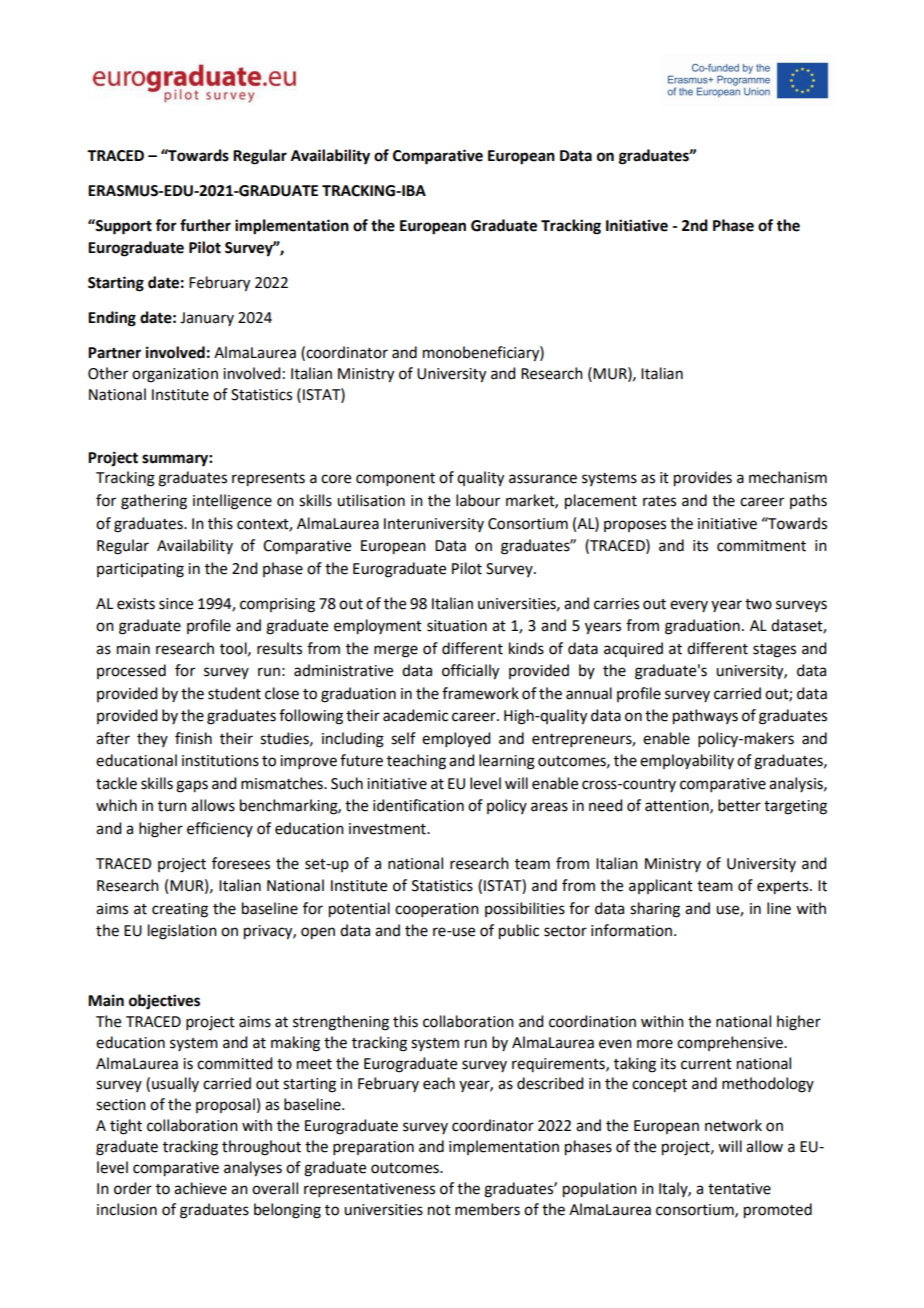  Describe the element at coordinates (207, 319) in the document. I see `January` at that location.
